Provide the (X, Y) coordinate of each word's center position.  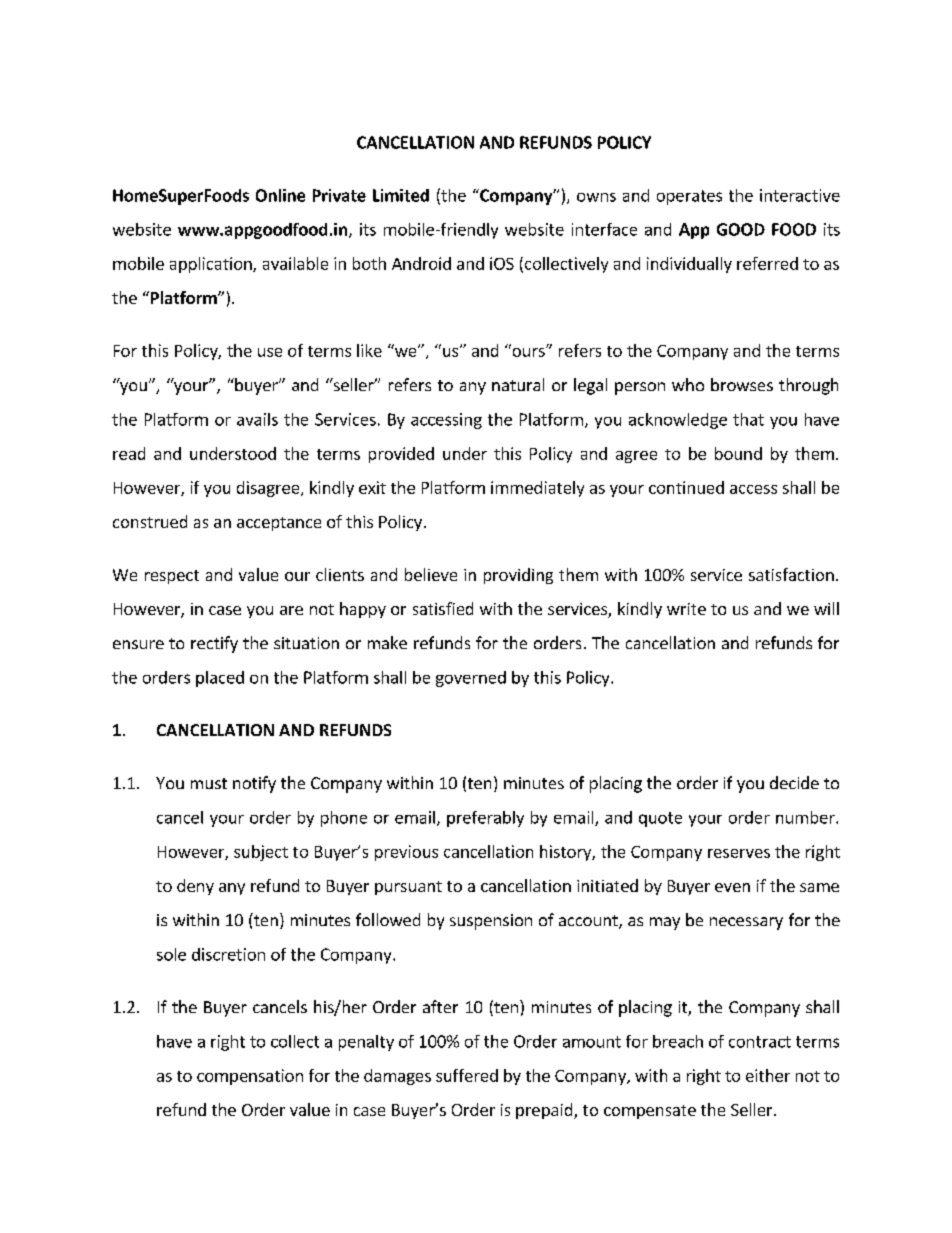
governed (471, 679)
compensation (250, 1077)
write (686, 609)
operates (689, 197)
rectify (214, 644)
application (212, 265)
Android (421, 263)
